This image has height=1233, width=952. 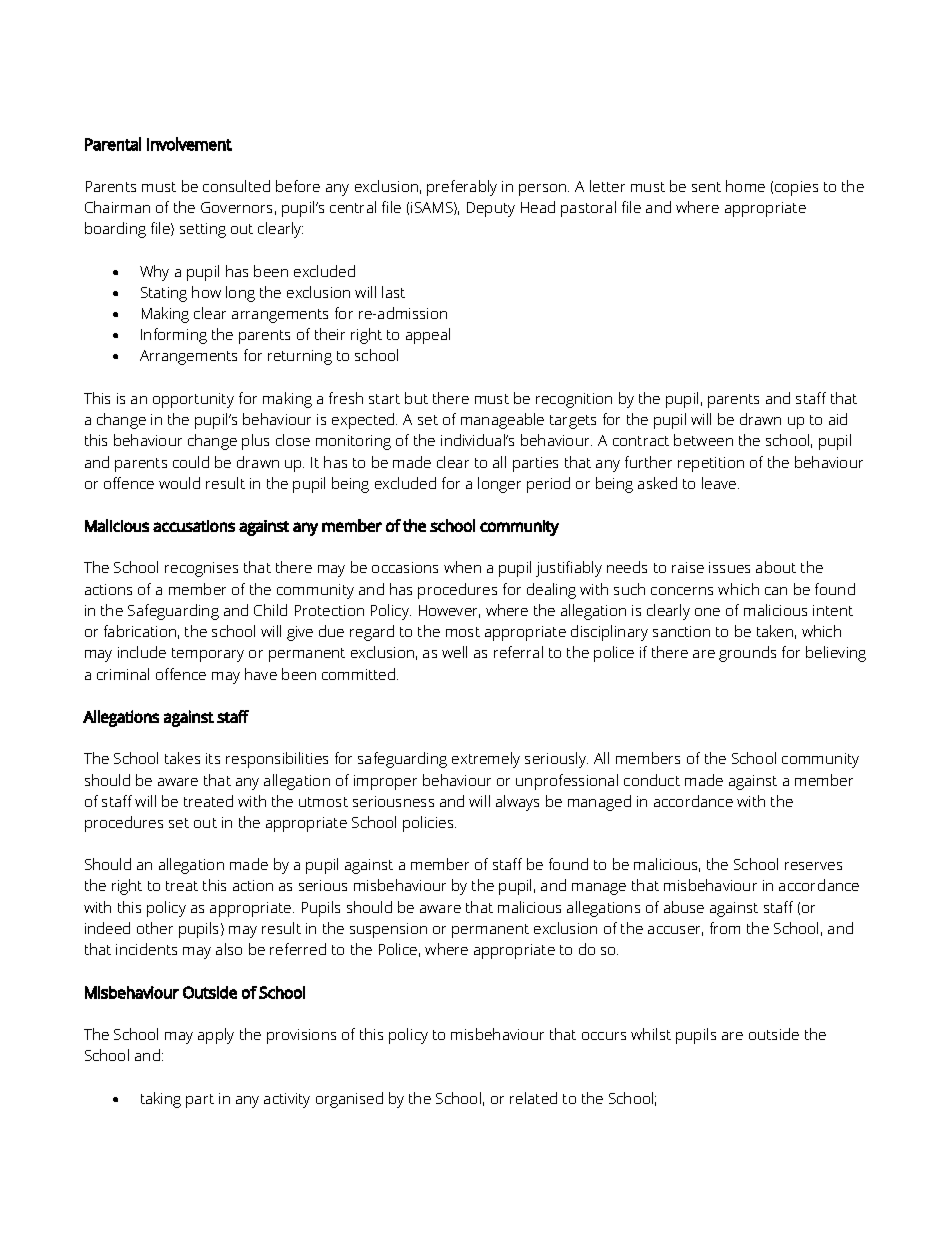 I want to click on period, so click(x=548, y=485).
